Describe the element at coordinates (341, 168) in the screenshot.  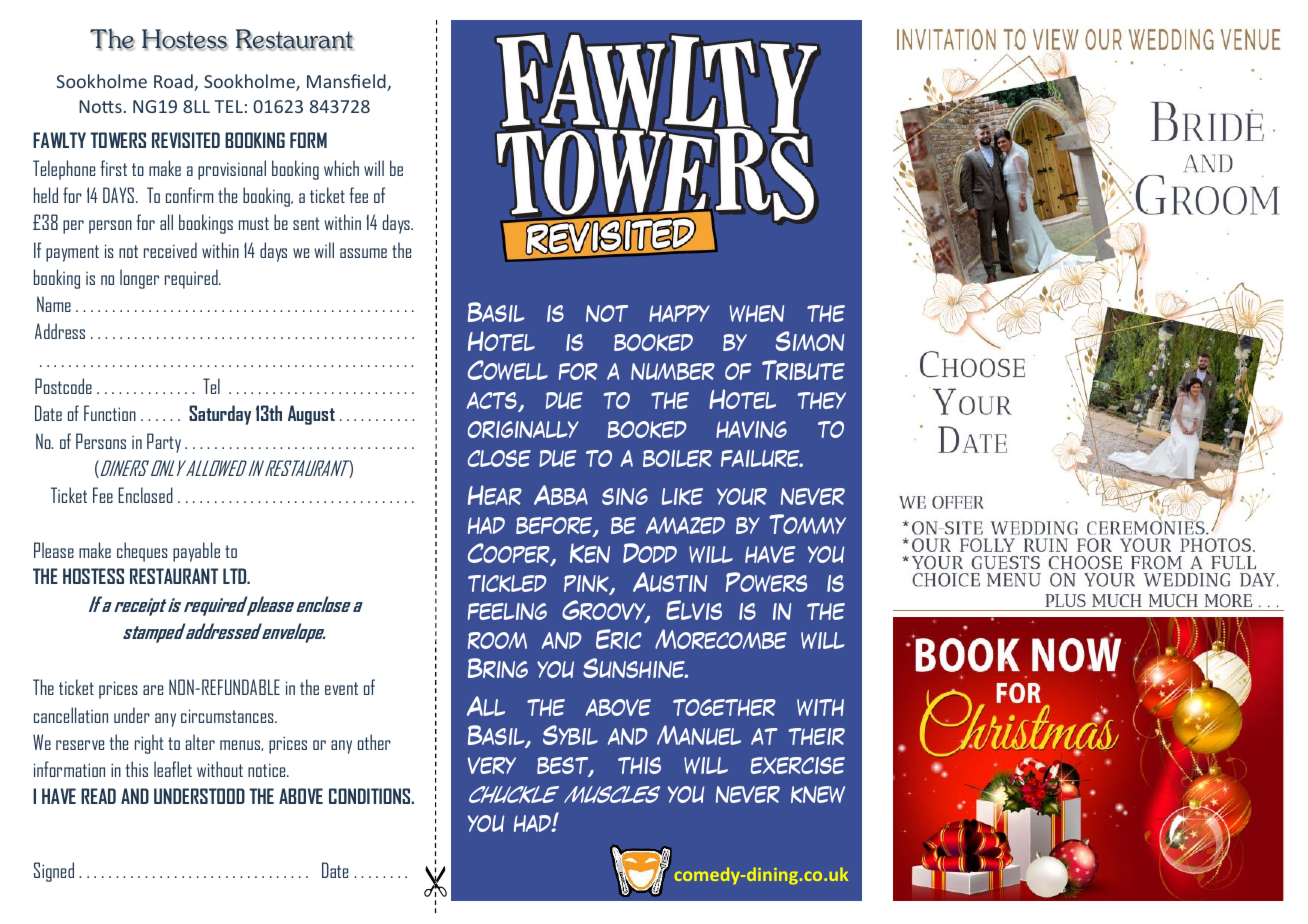
I see `which` at that location.
